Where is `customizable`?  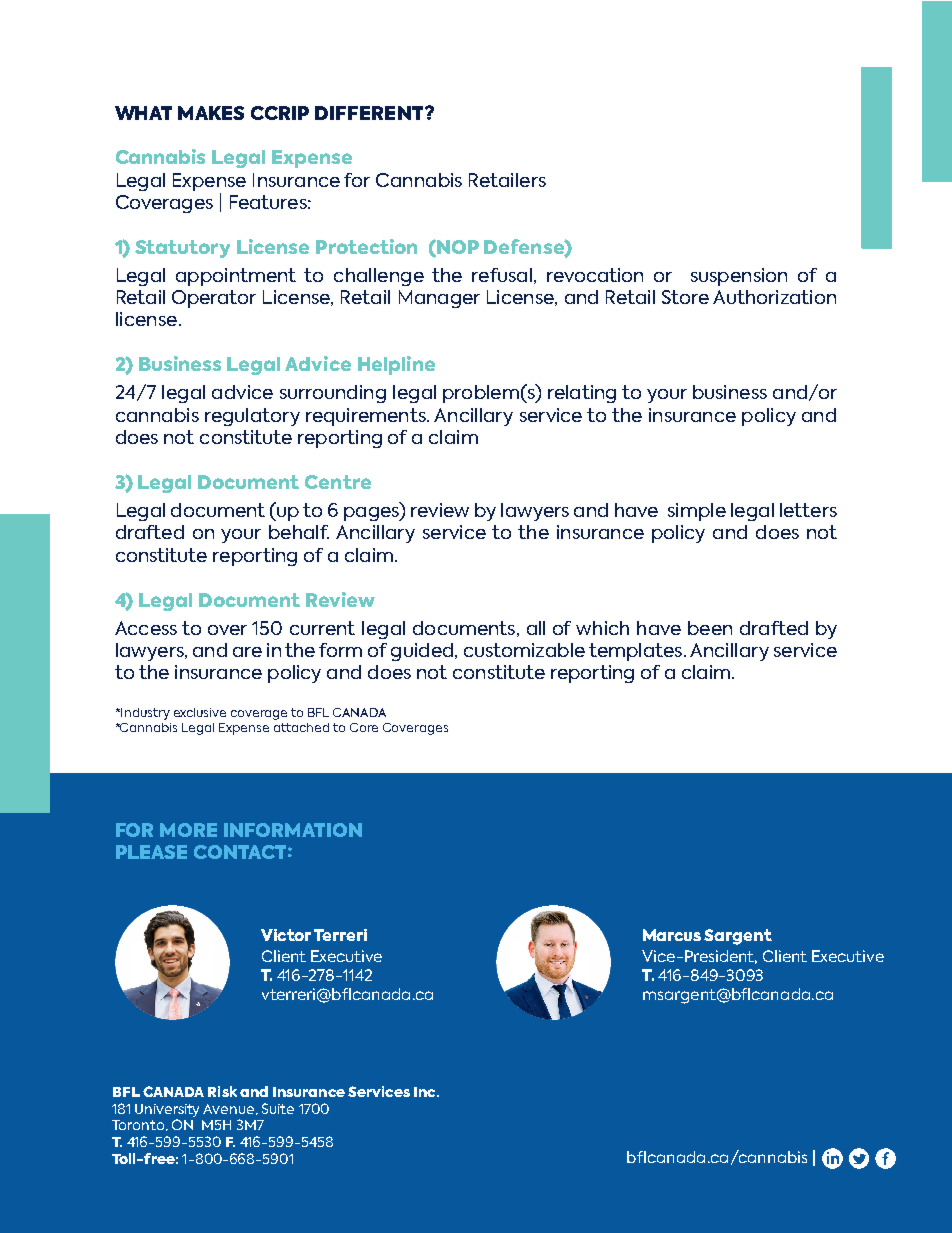
customizable is located at coordinates (524, 650).
